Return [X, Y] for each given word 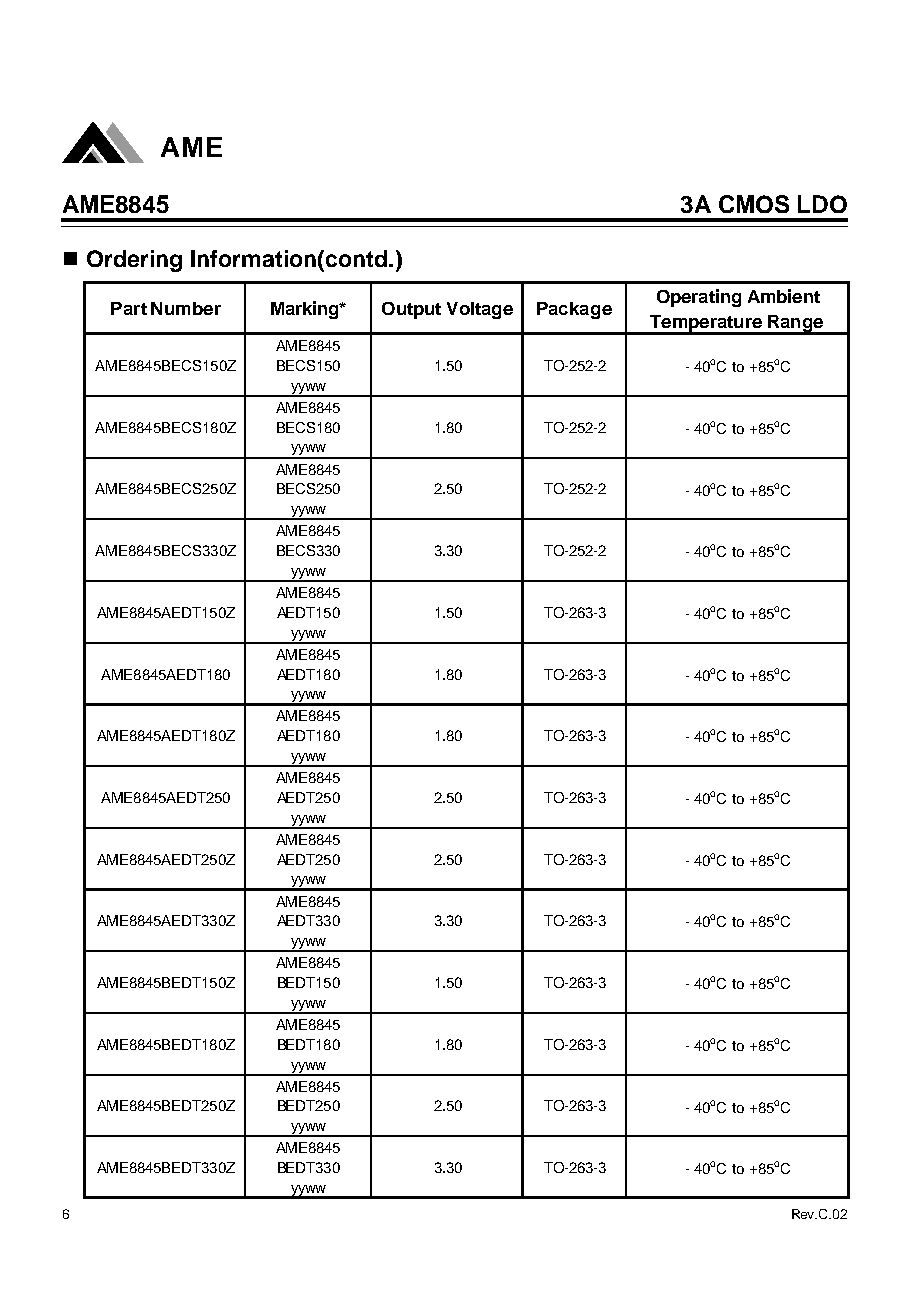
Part [129, 308]
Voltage [480, 310]
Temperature [706, 324]
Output [411, 310]
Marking [306, 310]
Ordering [134, 261]
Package [574, 310]
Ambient [784, 296]
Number [186, 308]
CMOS [754, 204]
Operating [699, 298]
